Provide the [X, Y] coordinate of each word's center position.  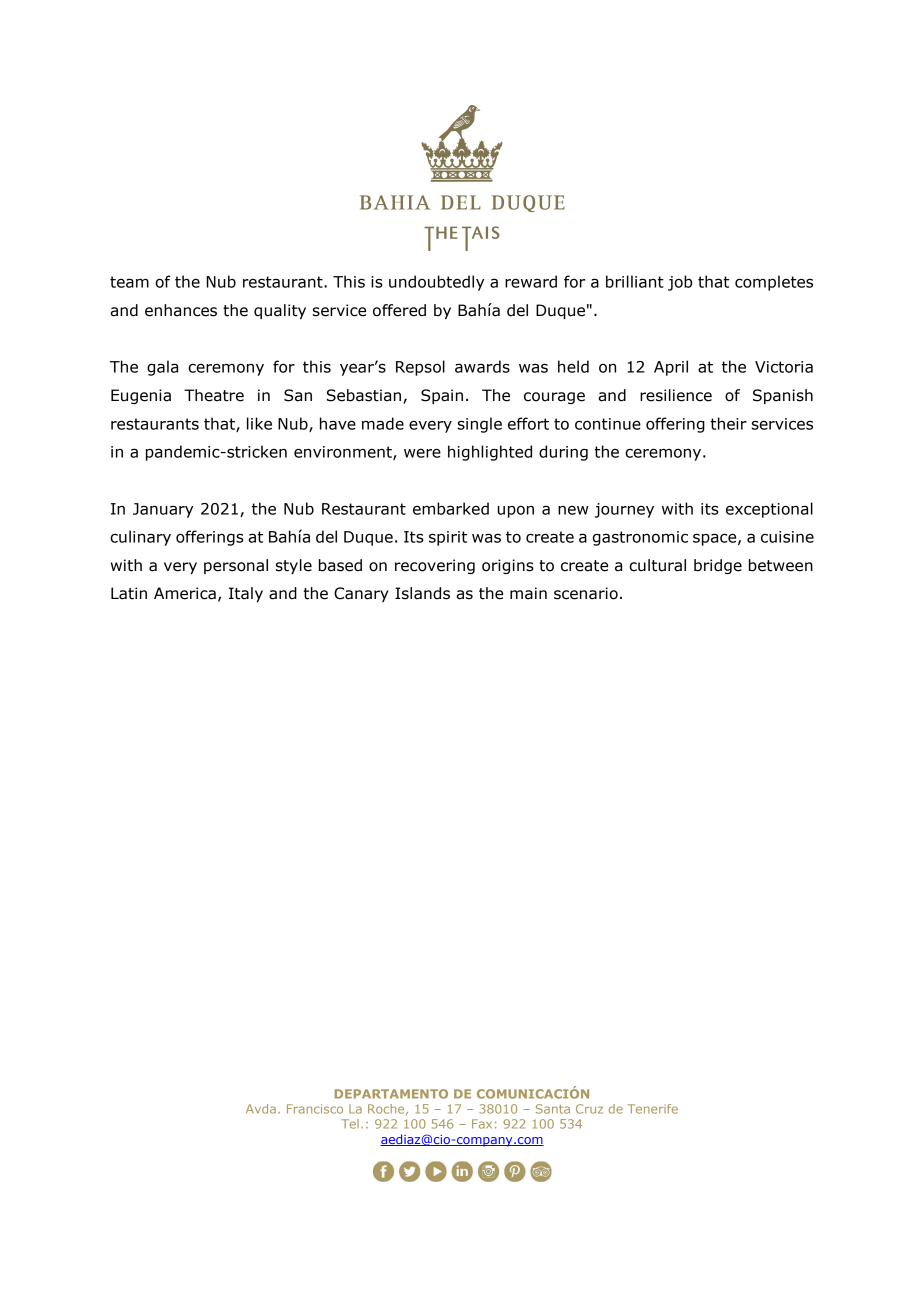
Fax [482, 1124]
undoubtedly [436, 283]
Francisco [315, 1109]
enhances [181, 310]
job [680, 283]
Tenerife [653, 1109]
